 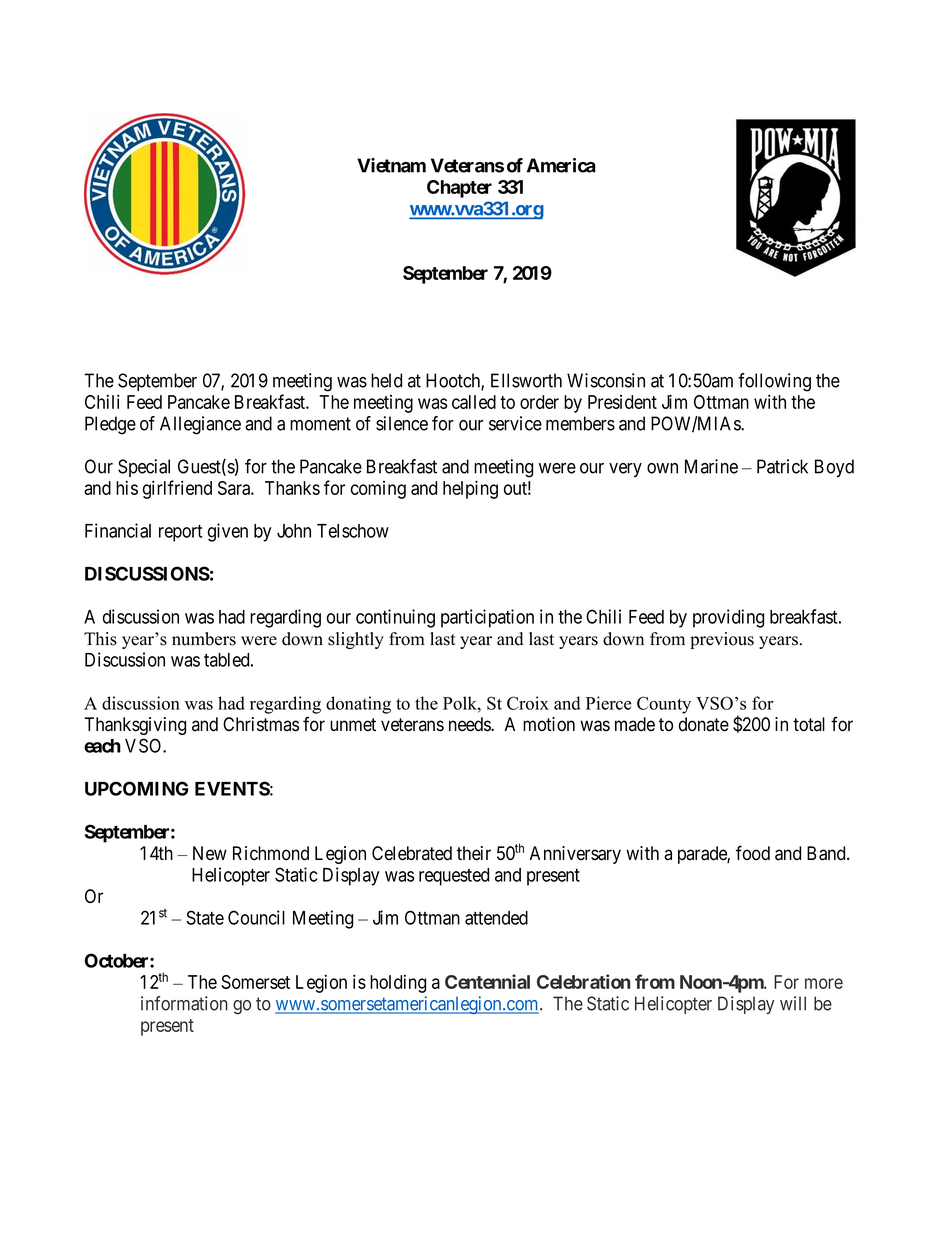 I want to click on will, so click(x=793, y=1003).
